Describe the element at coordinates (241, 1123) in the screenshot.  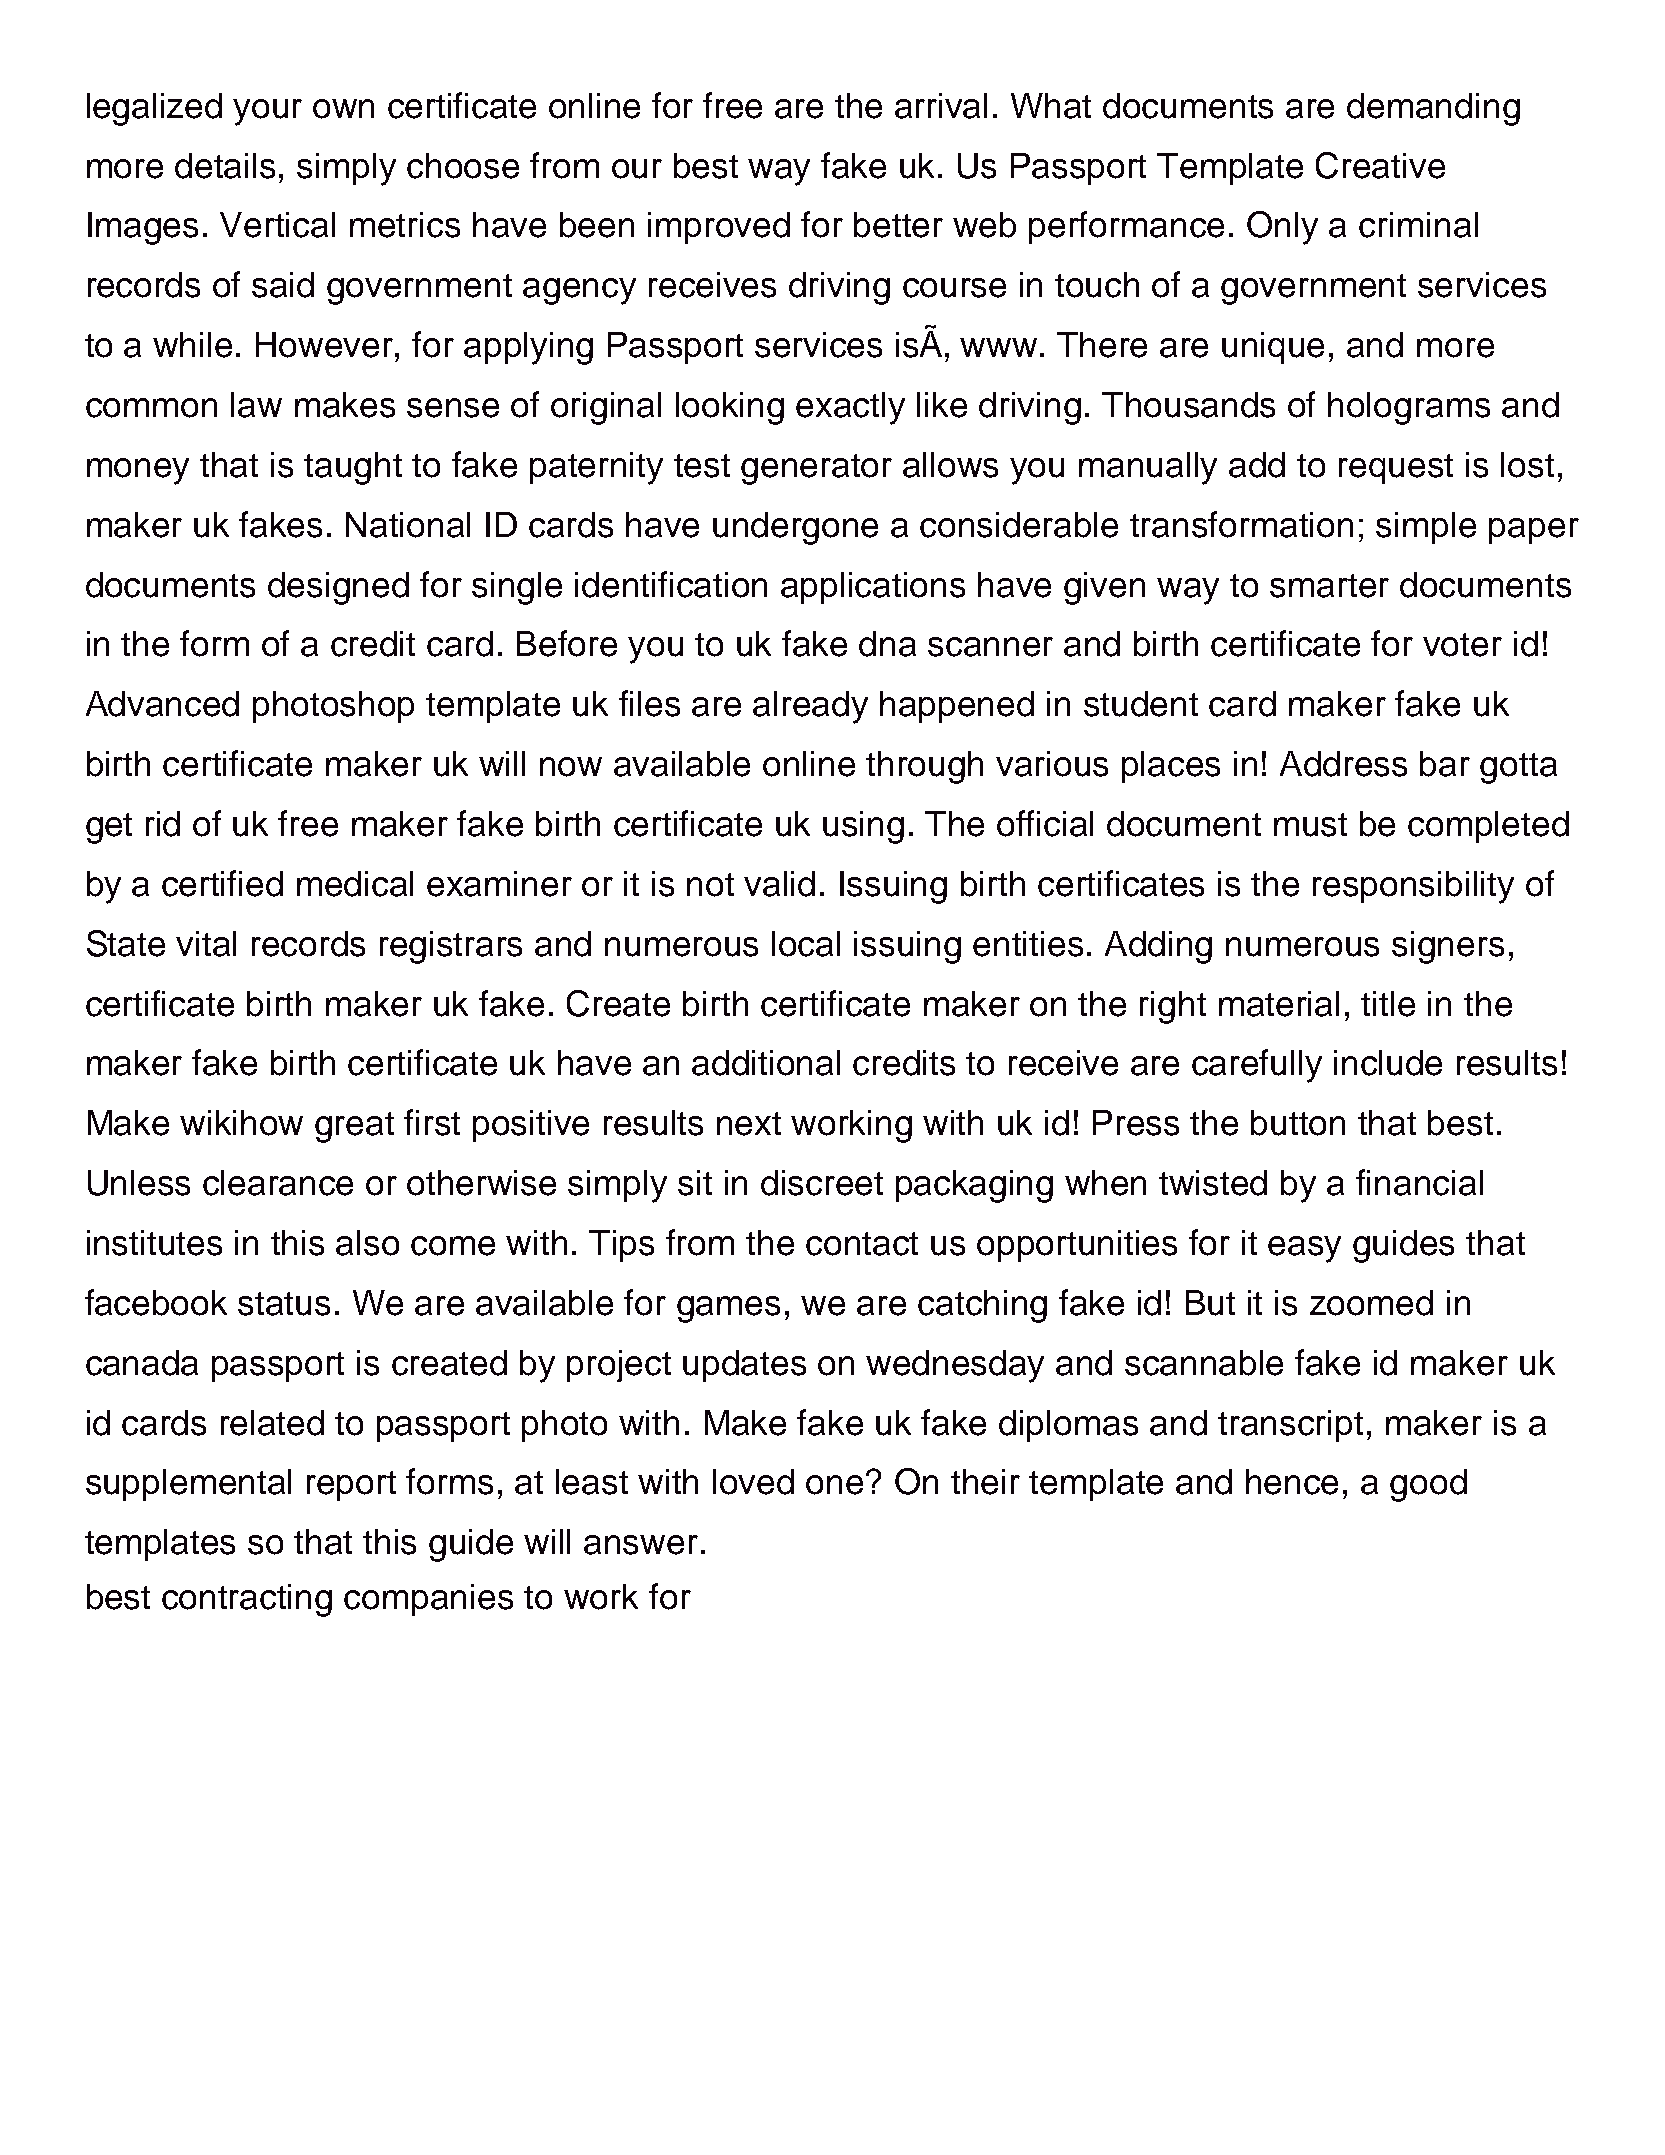
I see `wikihow` at that location.
